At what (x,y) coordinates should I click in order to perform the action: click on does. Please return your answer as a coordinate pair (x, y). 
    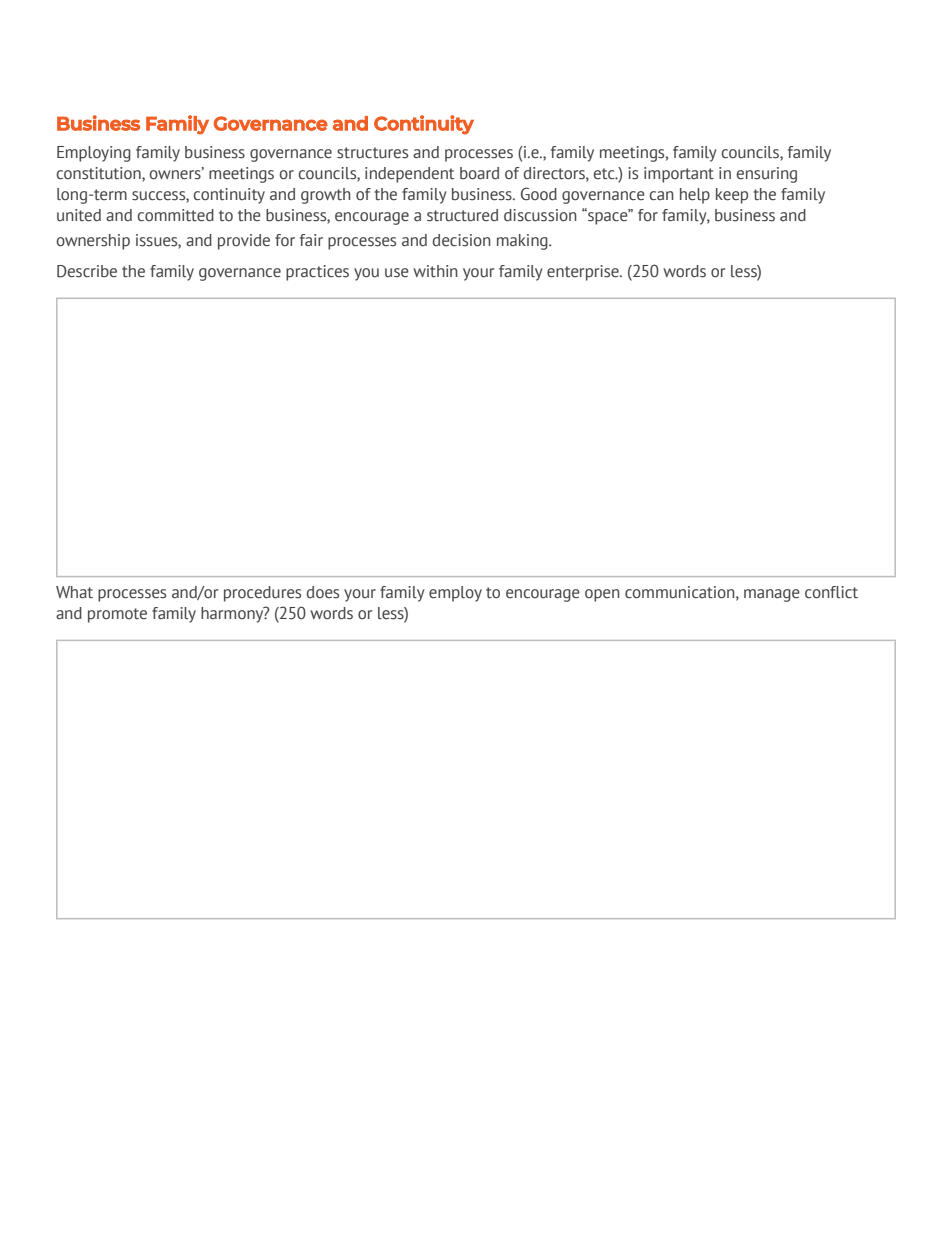
    Looking at the image, I should click on (323, 592).
